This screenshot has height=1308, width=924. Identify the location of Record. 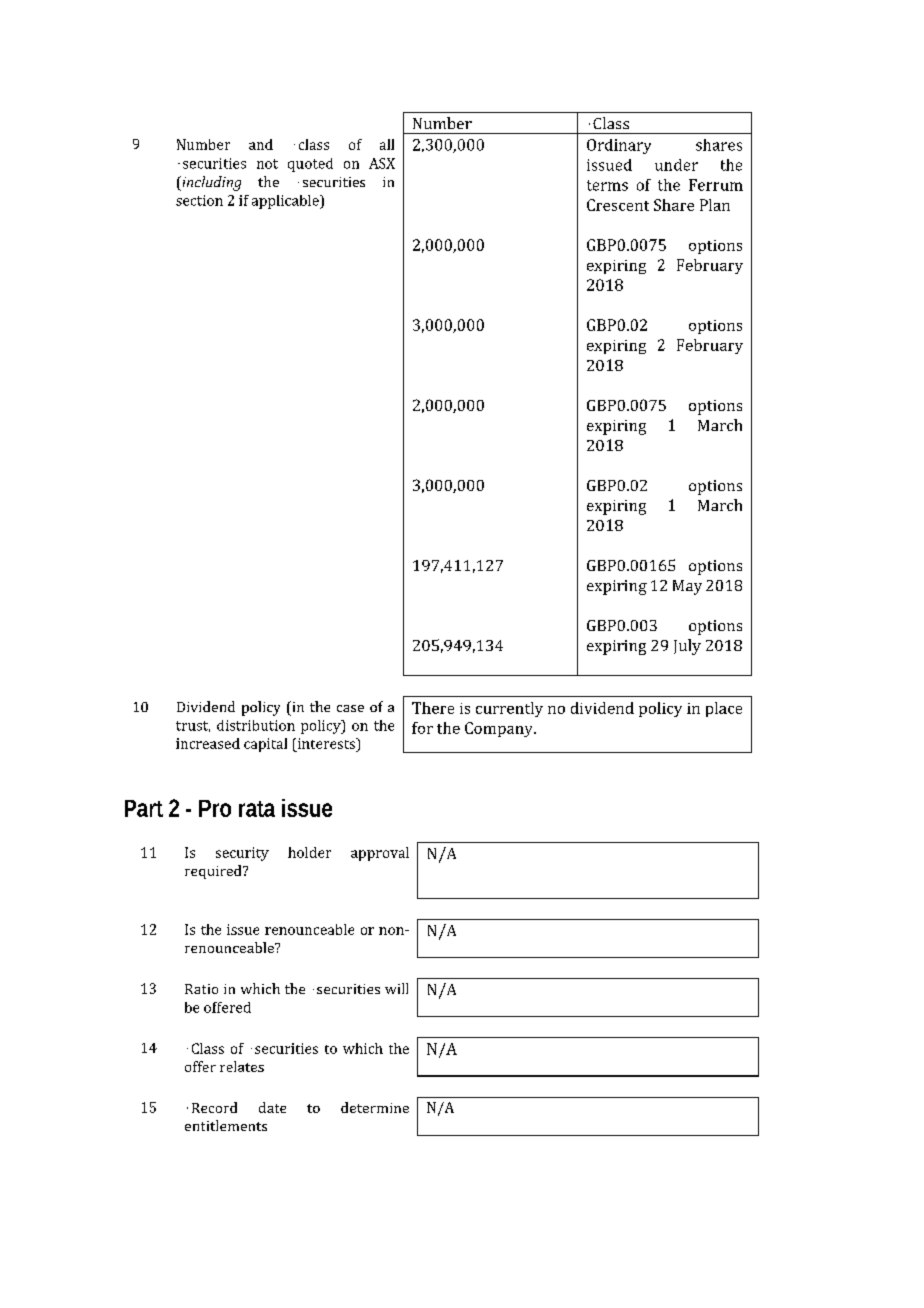
(214, 1107).
